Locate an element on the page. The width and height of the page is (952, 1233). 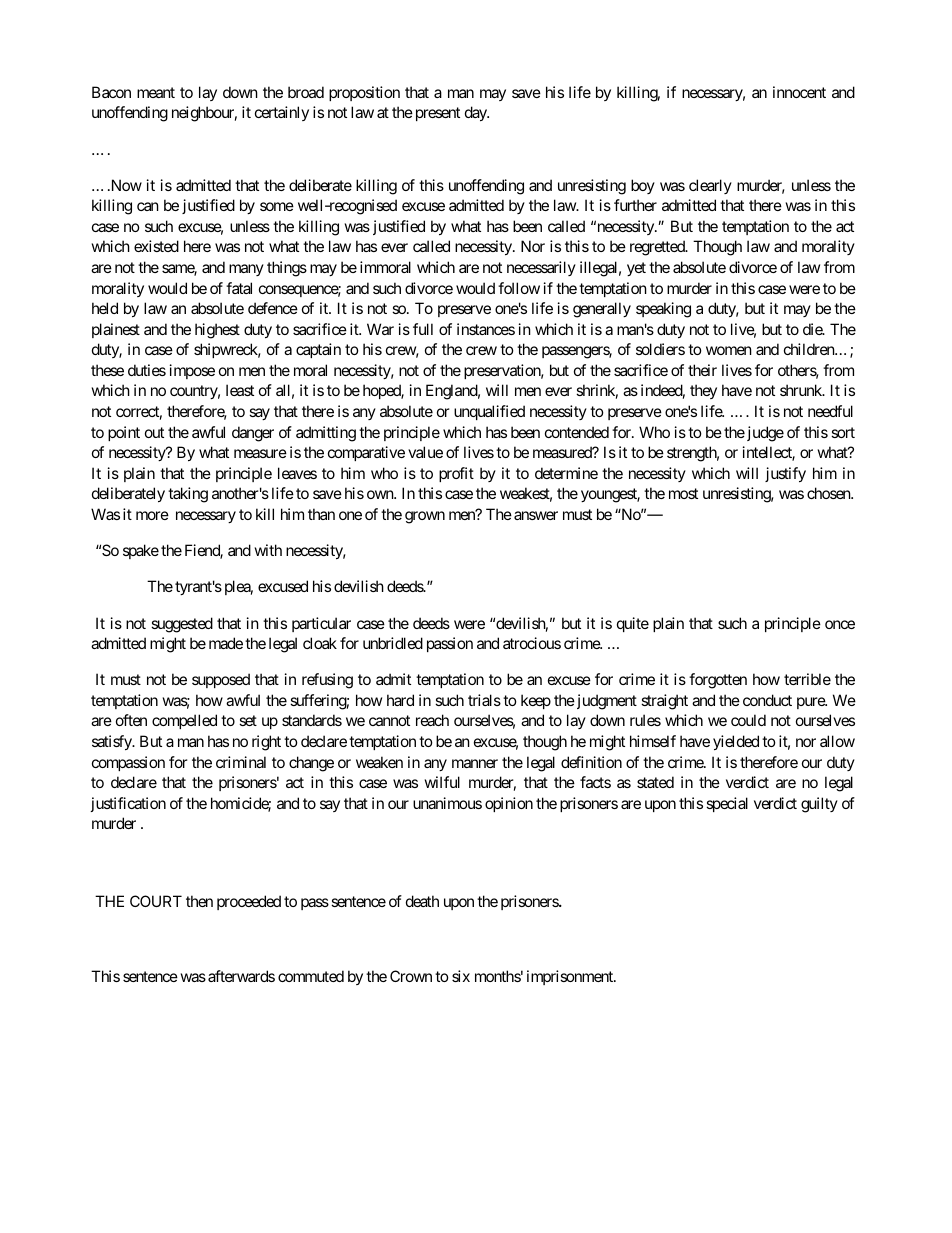
trials is located at coordinates (484, 700).
